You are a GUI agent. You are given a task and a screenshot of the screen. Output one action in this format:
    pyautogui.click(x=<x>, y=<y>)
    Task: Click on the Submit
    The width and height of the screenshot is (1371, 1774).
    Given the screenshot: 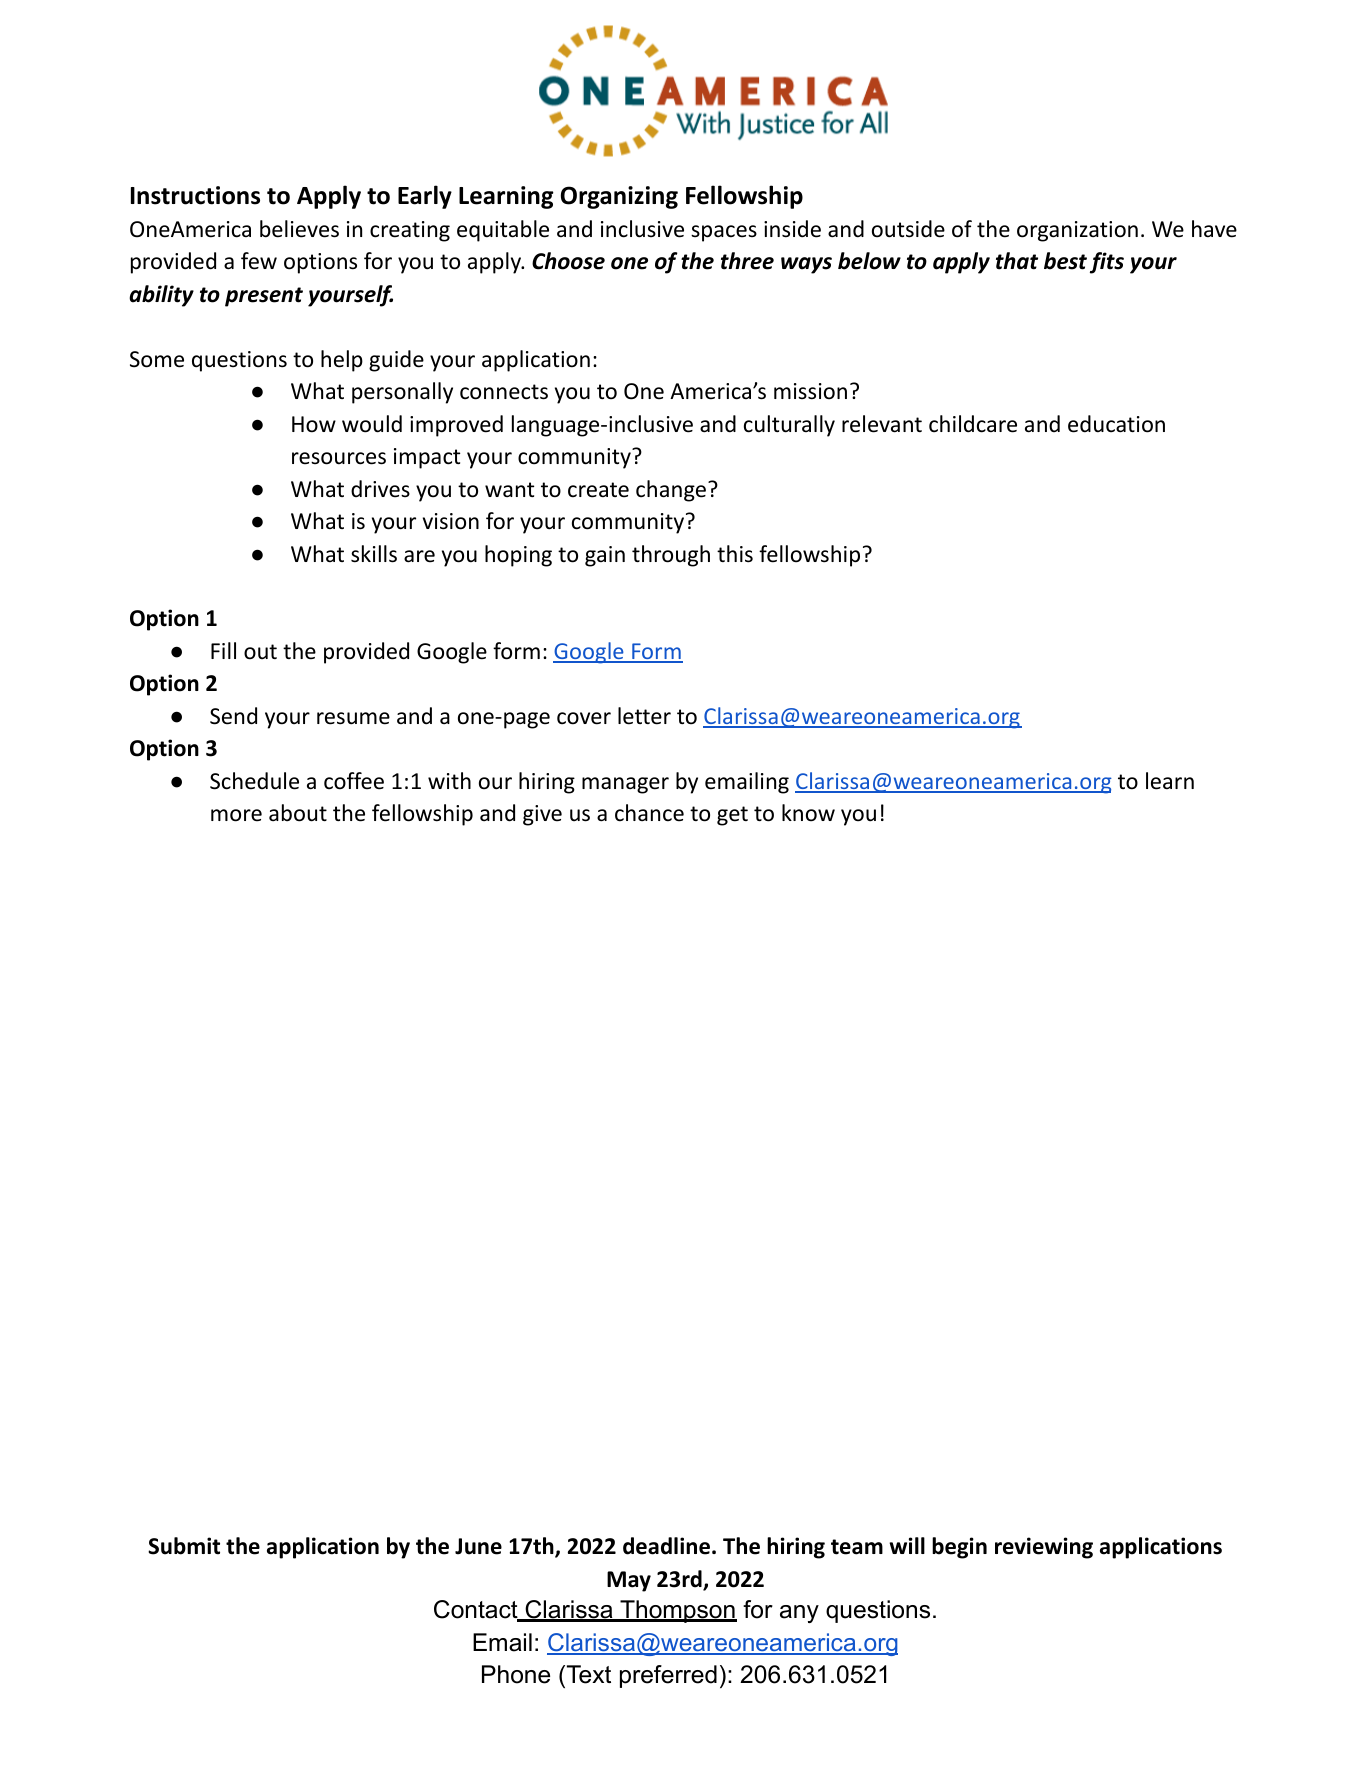 What is the action you would take?
    pyautogui.click(x=184, y=1546)
